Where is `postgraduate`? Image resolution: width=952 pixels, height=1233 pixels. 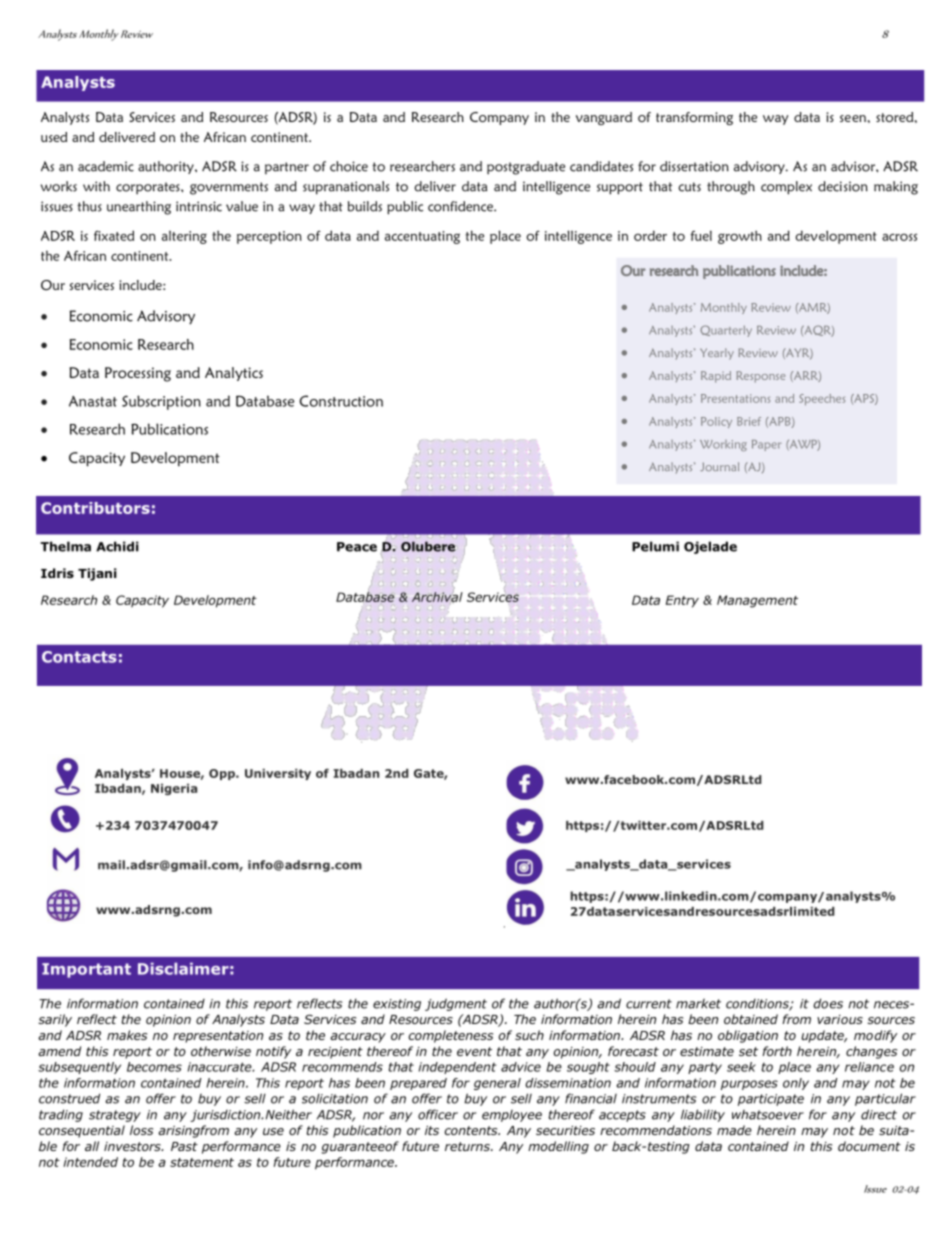 postgraduate is located at coordinates (526, 168).
